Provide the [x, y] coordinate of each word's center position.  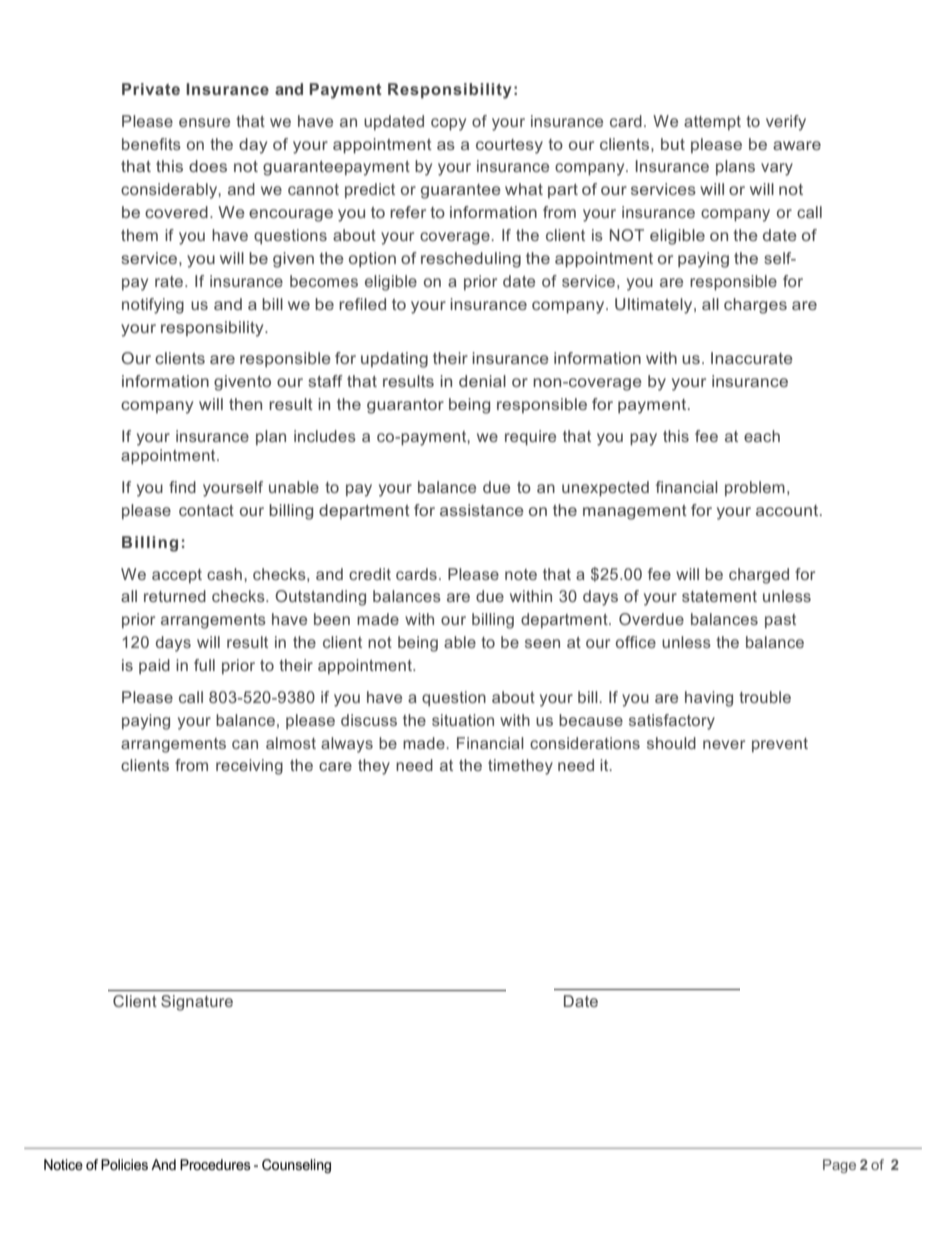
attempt [712, 123]
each [762, 436]
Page [839, 1166]
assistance [482, 510]
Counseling [296, 1166]
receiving [249, 767]
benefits [151, 144]
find [182, 487]
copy [448, 124]
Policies [124, 1164]
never [724, 744]
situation [463, 720]
